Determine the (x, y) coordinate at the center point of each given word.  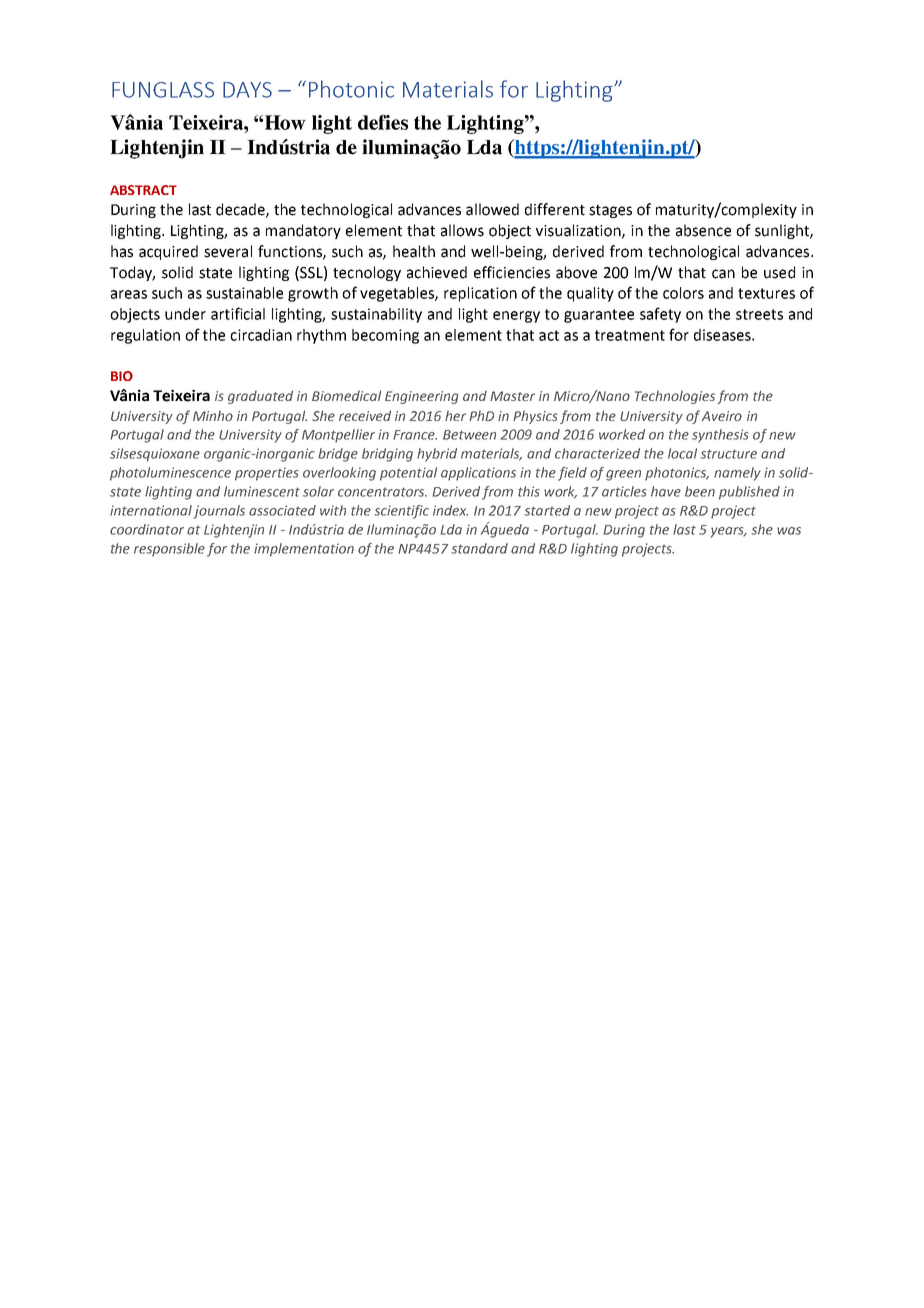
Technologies (675, 397)
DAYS (247, 90)
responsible (169, 550)
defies (383, 122)
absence (703, 230)
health (414, 251)
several (228, 251)
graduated (260, 397)
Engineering (422, 397)
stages (610, 211)
